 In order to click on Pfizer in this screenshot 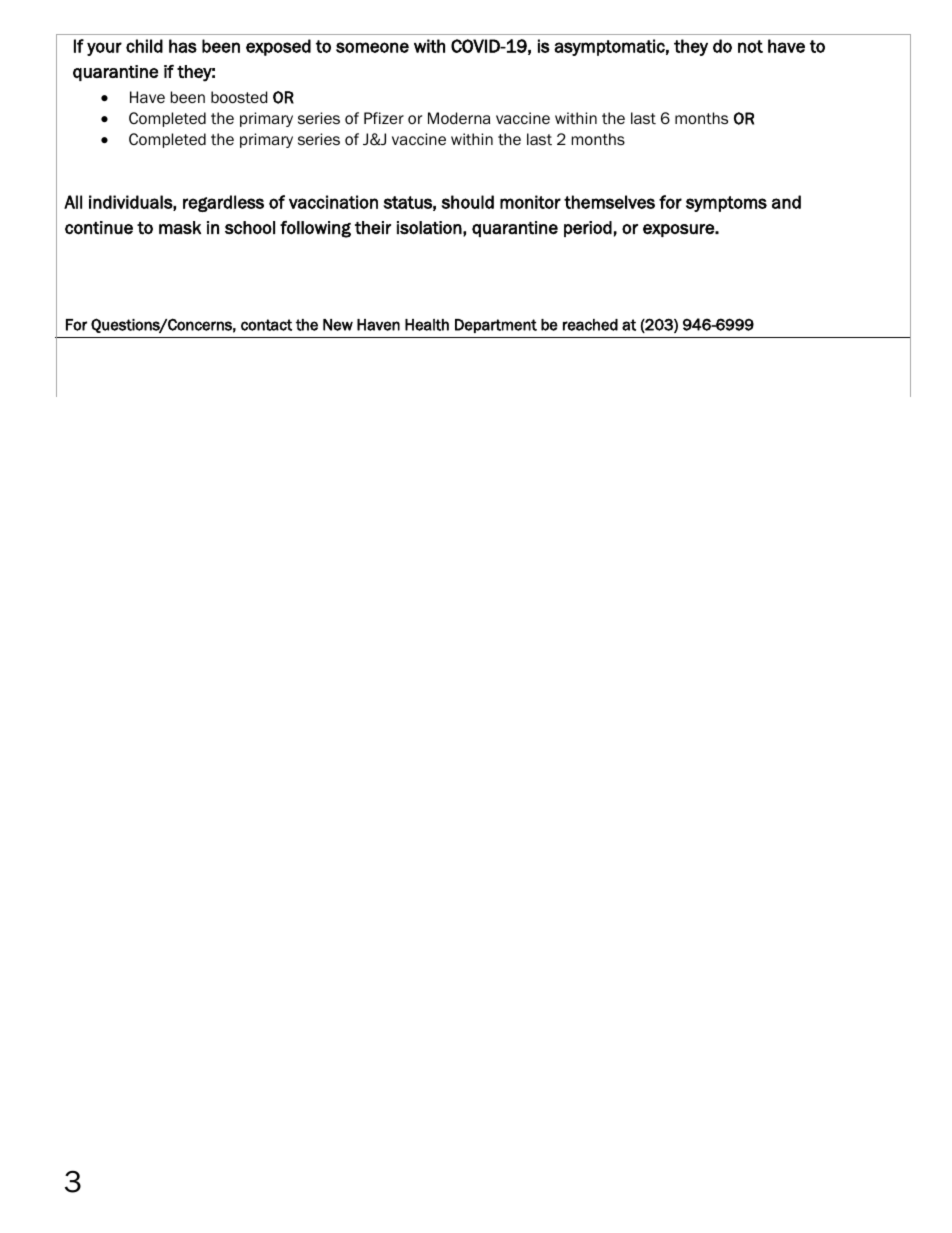, I will do `click(384, 118)`.
